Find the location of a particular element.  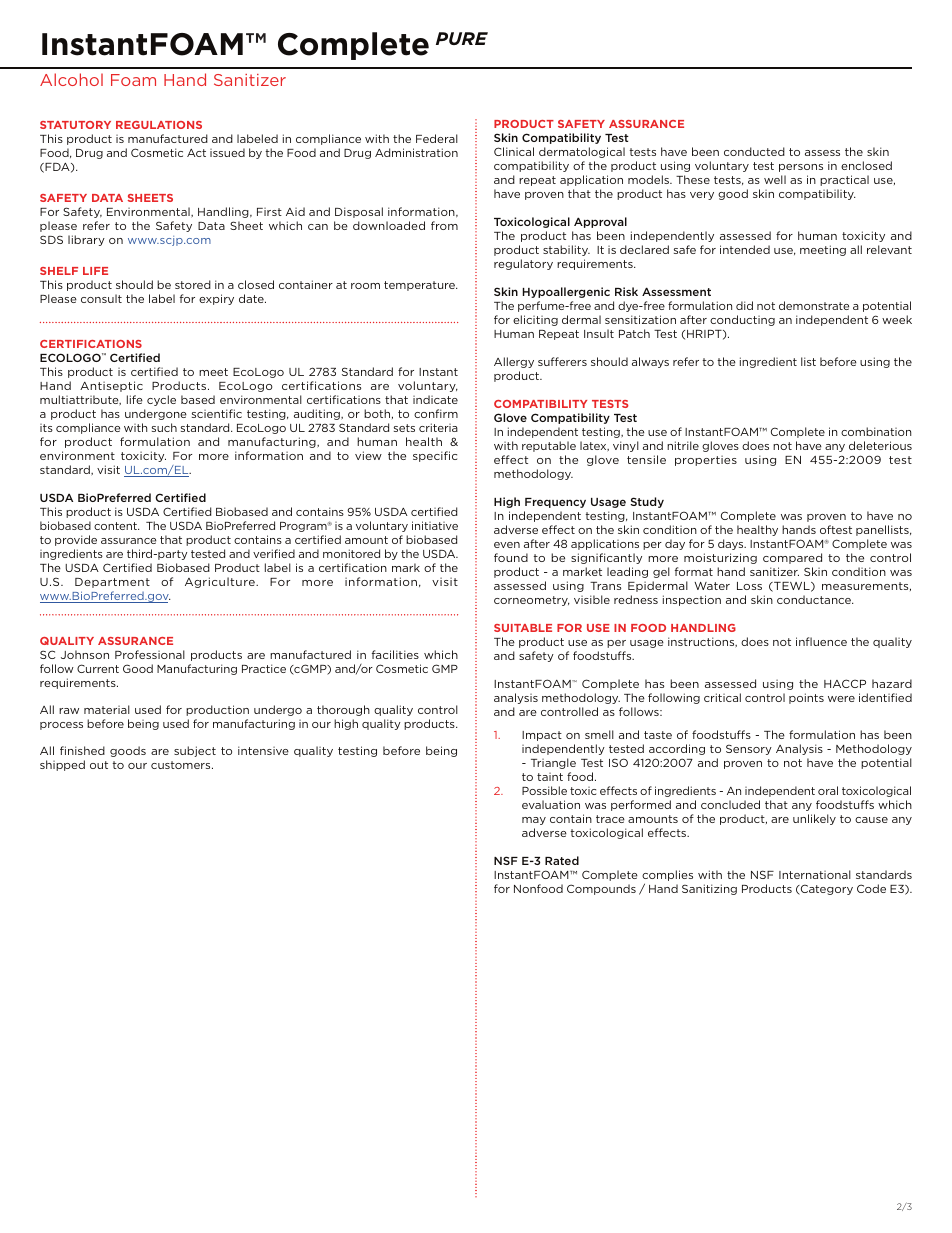

intended is located at coordinates (745, 249).
